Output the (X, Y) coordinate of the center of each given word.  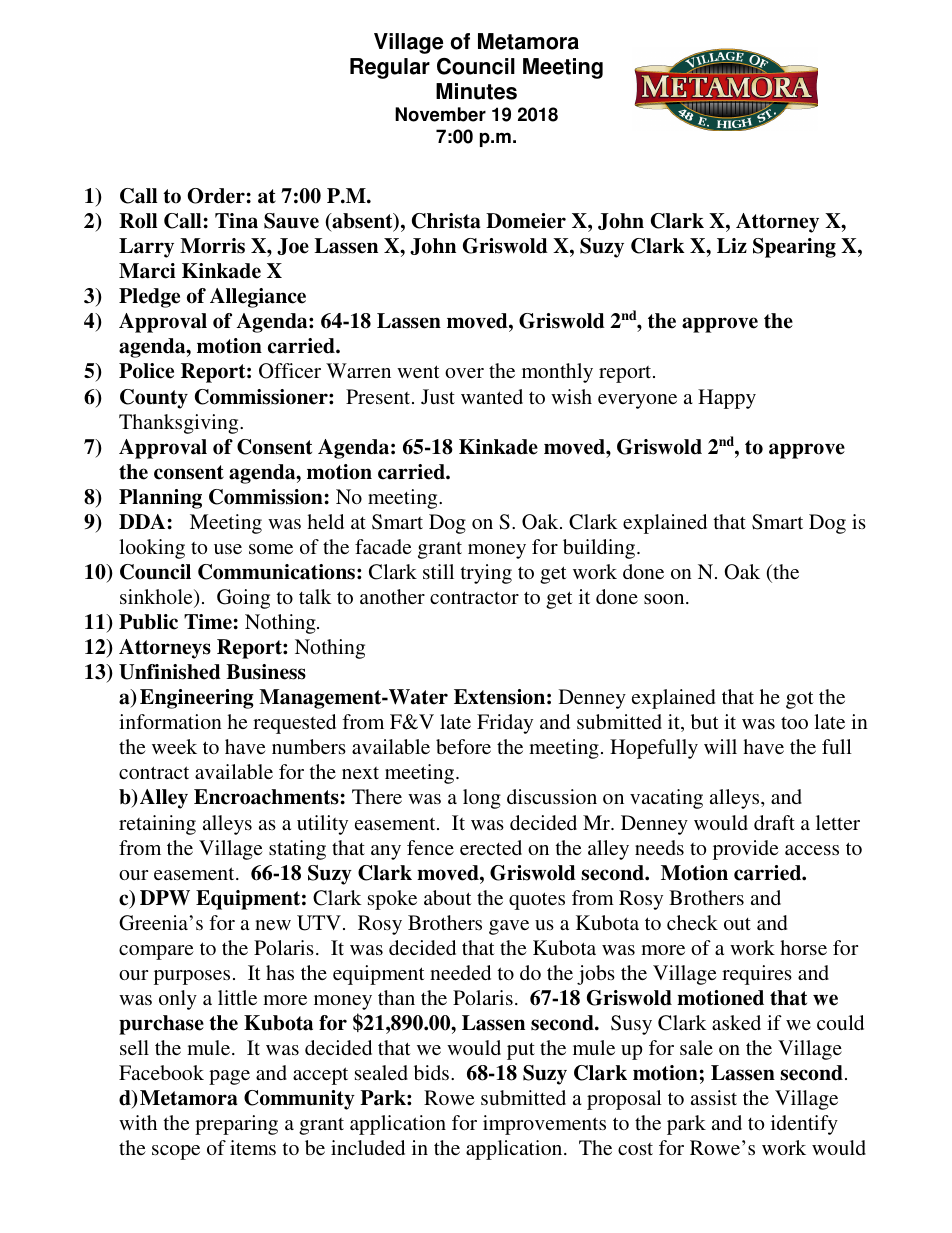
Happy (727, 399)
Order (216, 196)
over (464, 373)
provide (746, 850)
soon (665, 599)
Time (208, 622)
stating (297, 850)
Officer (290, 371)
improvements (544, 1125)
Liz (732, 245)
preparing (236, 1125)
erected (491, 847)
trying (486, 574)
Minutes (476, 91)
